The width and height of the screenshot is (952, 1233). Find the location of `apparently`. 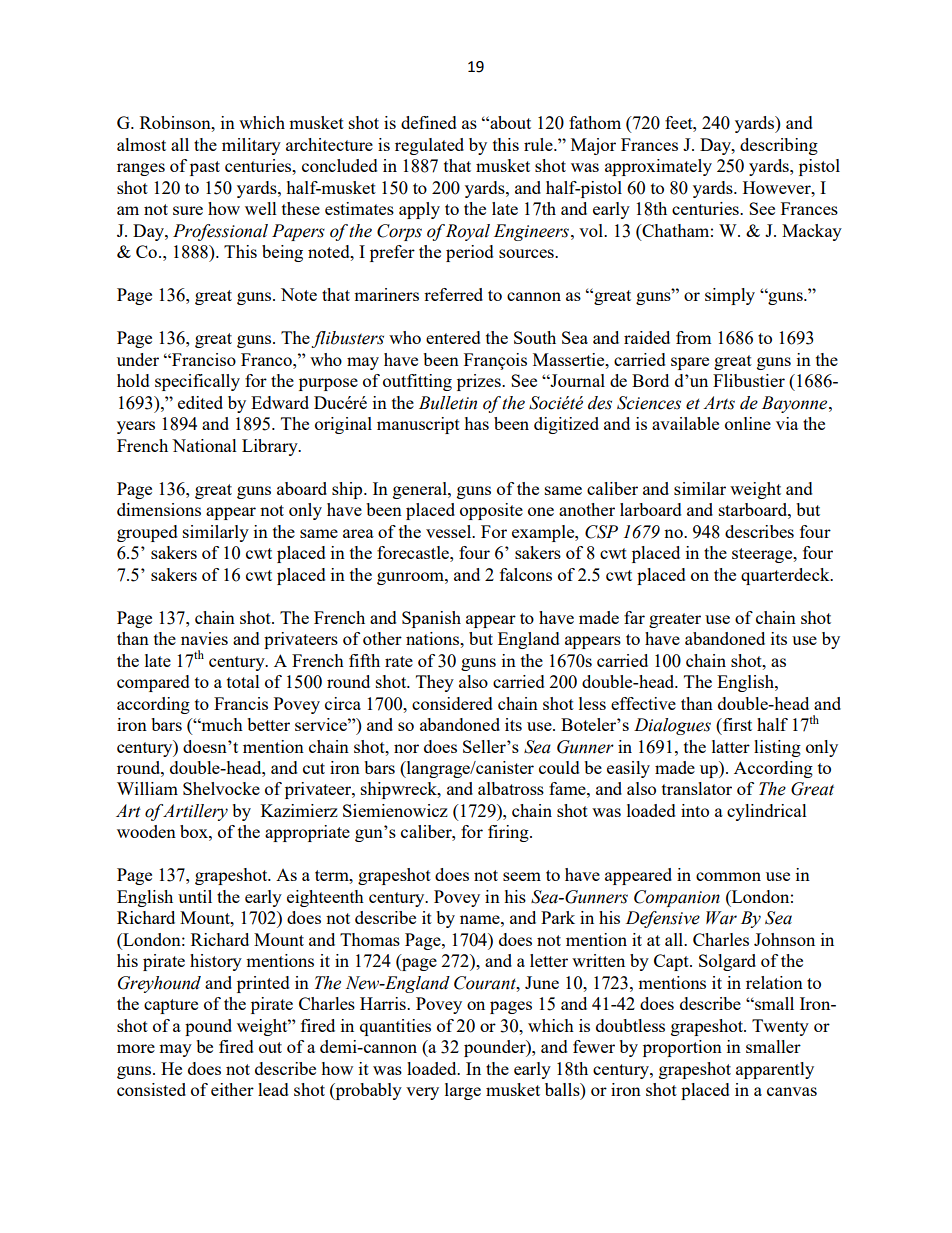

apparently is located at coordinates (775, 1070).
